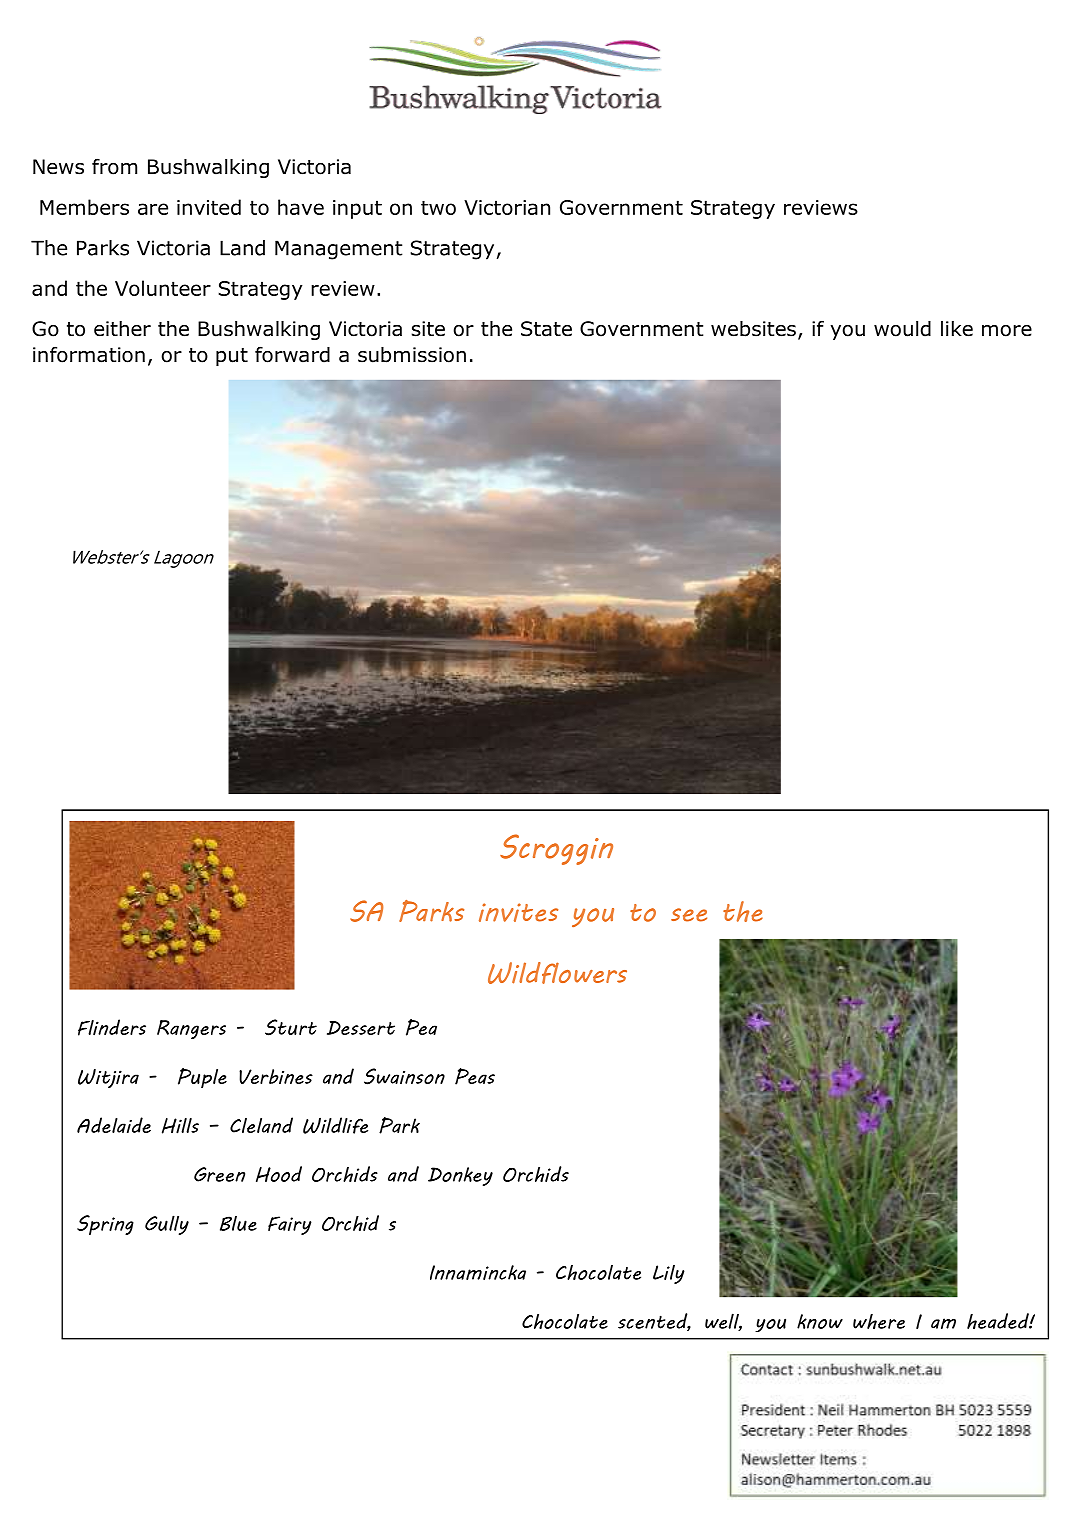  Describe the element at coordinates (153, 209) in the image. I see `are` at that location.
